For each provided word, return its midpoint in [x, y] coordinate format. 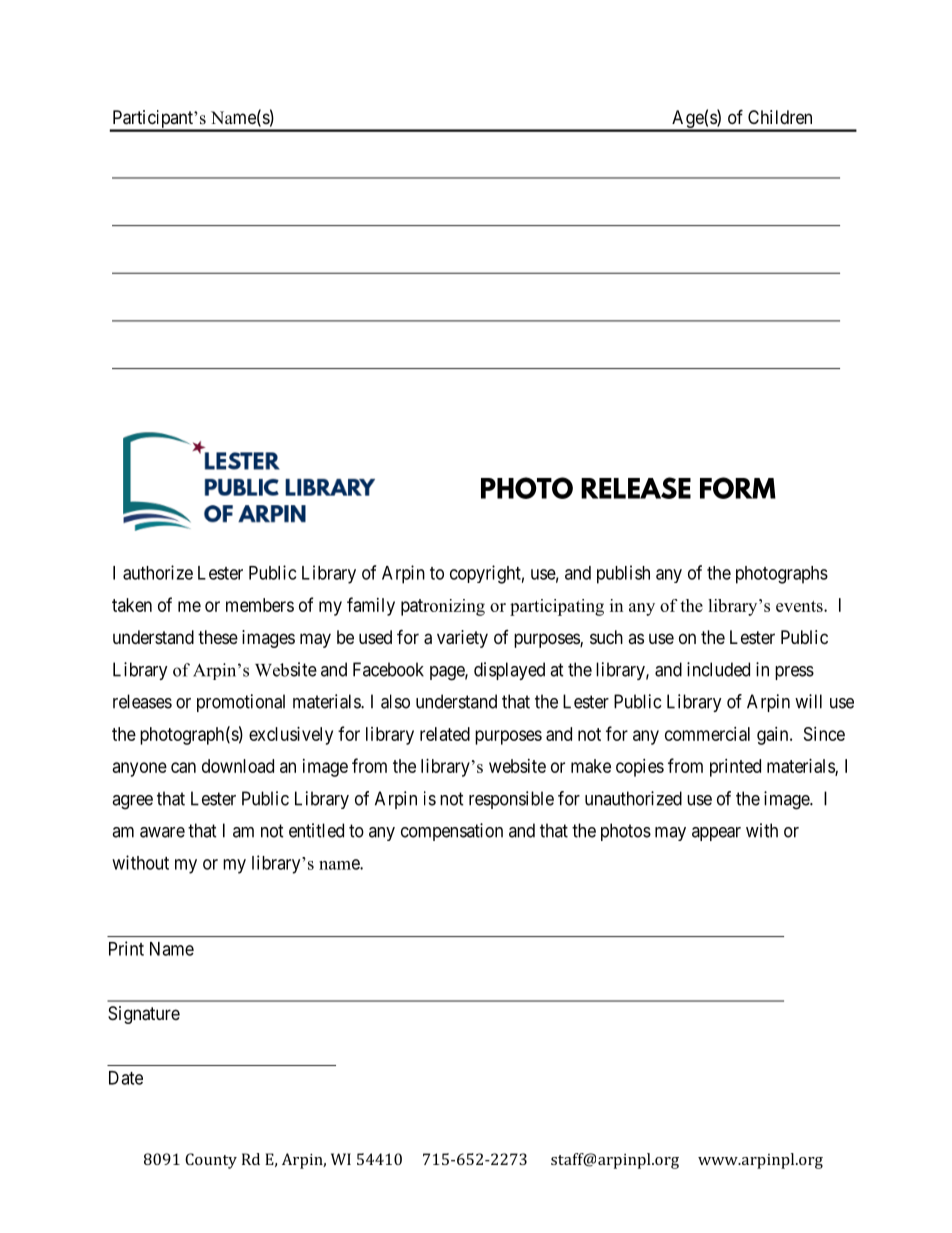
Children [780, 117]
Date [126, 1078]
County [211, 1161]
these [218, 637]
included [718, 669]
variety [462, 639]
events [800, 606]
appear [716, 834]
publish [623, 574]
